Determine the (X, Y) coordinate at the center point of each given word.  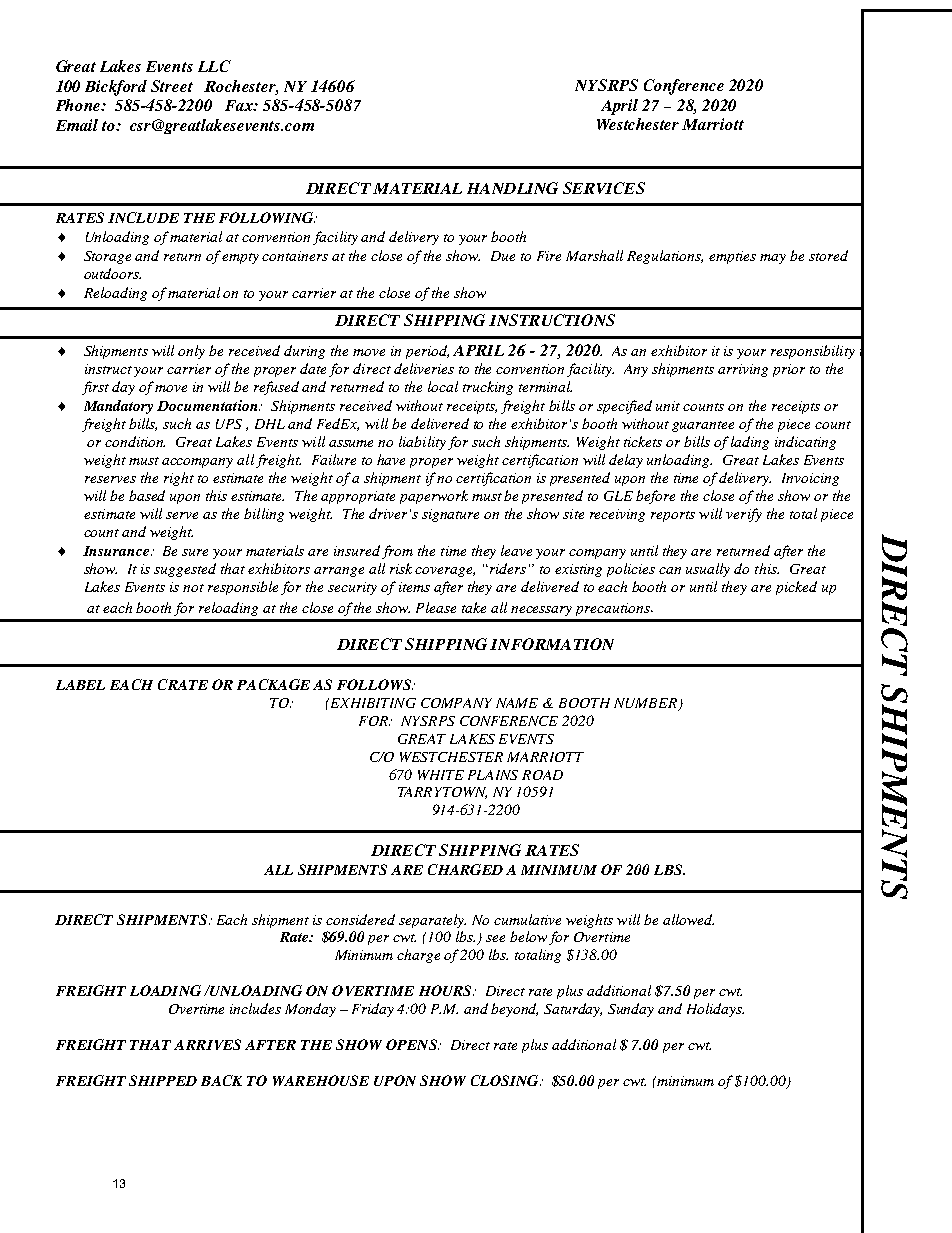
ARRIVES (207, 1044)
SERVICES (604, 188)
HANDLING (512, 188)
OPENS (412, 1044)
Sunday (631, 1010)
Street (172, 86)
